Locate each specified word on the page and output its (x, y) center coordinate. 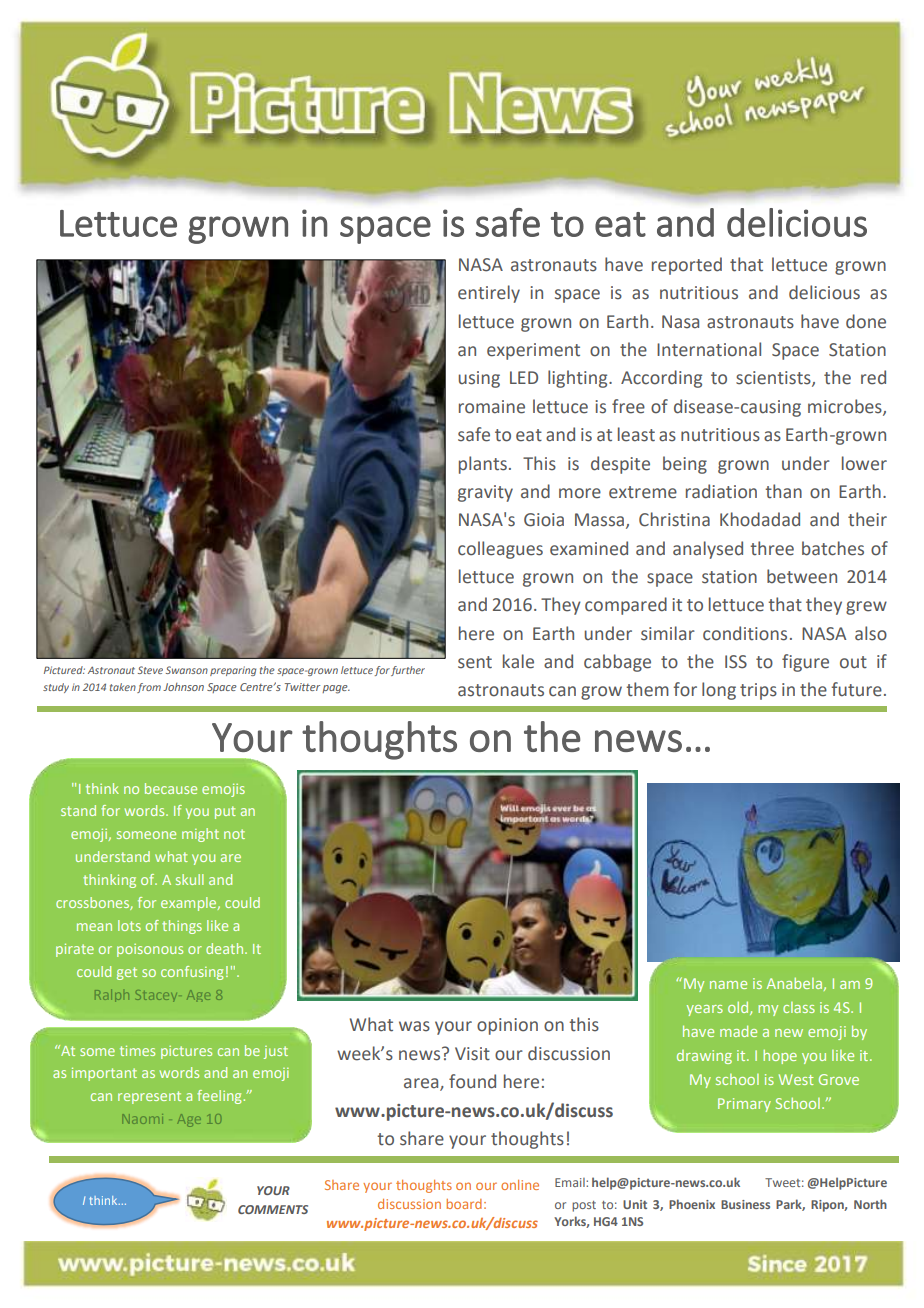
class (799, 1007)
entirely (489, 294)
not (234, 834)
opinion (507, 1026)
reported (687, 266)
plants (483, 465)
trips (758, 691)
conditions (745, 633)
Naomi (143, 1119)
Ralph (112, 995)
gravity (485, 493)
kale (518, 661)
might (200, 835)
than (783, 491)
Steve (150, 670)
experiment (533, 351)
